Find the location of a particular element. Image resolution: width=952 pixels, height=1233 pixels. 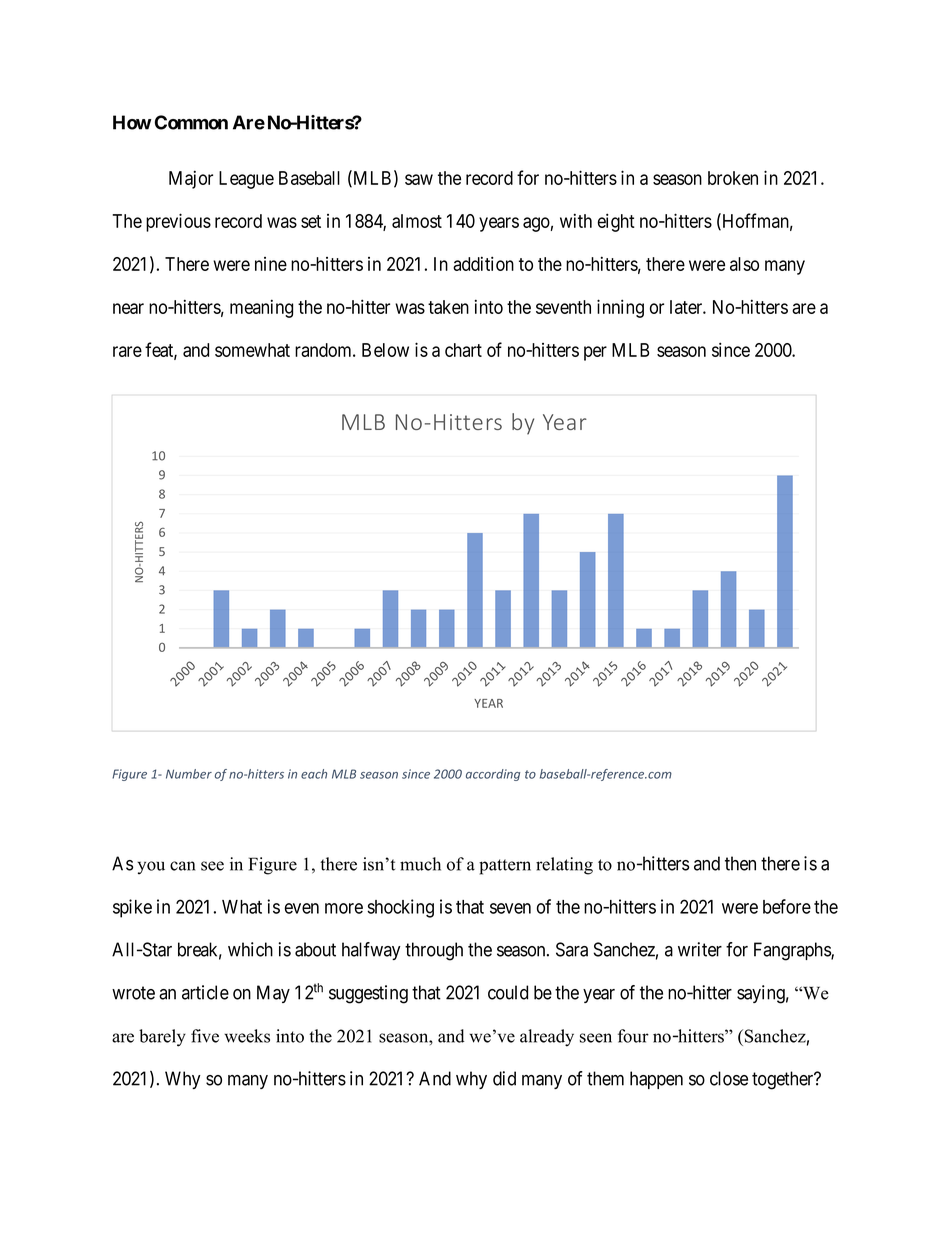

five is located at coordinates (205, 1036).
